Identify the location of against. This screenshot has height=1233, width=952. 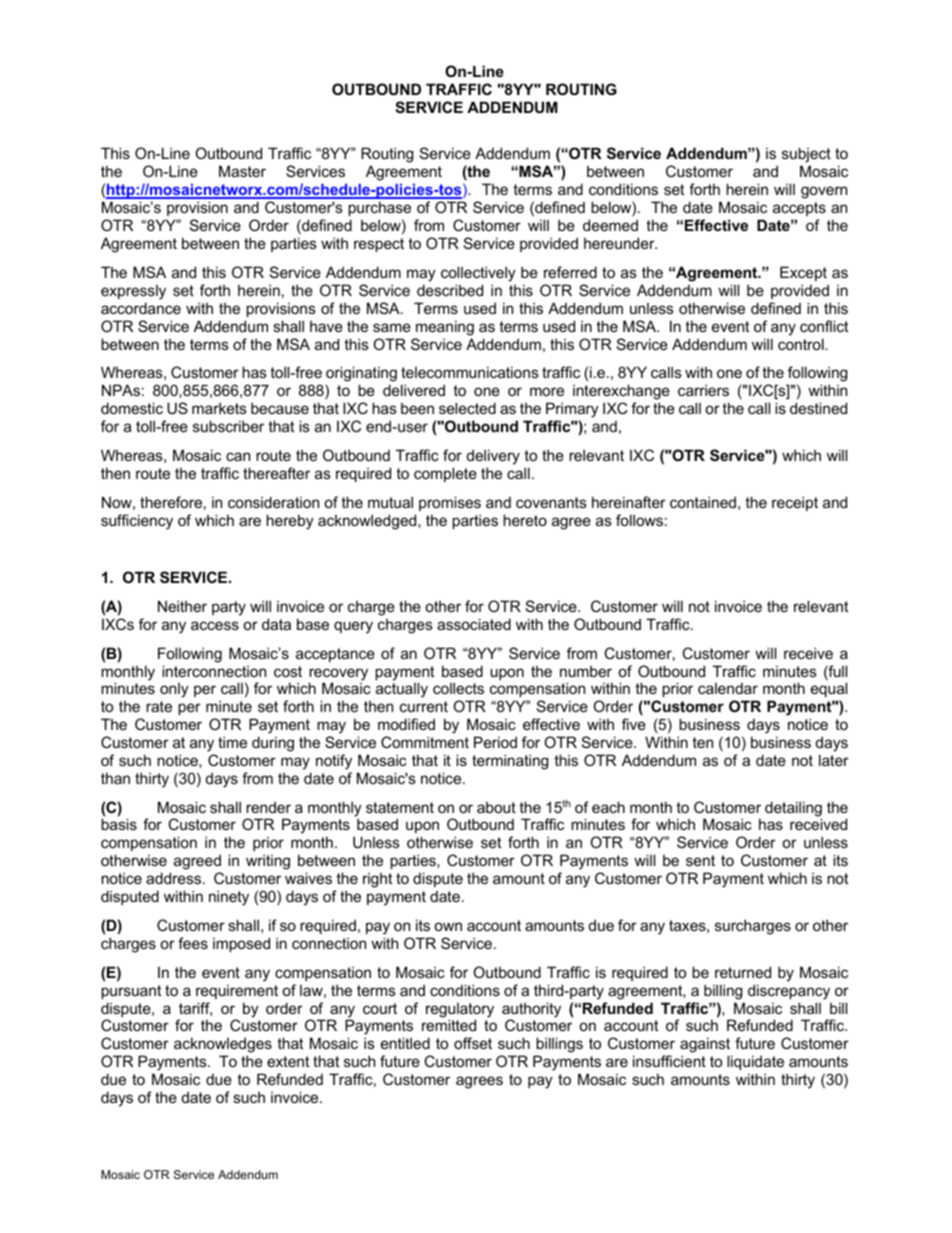
(706, 1046).
